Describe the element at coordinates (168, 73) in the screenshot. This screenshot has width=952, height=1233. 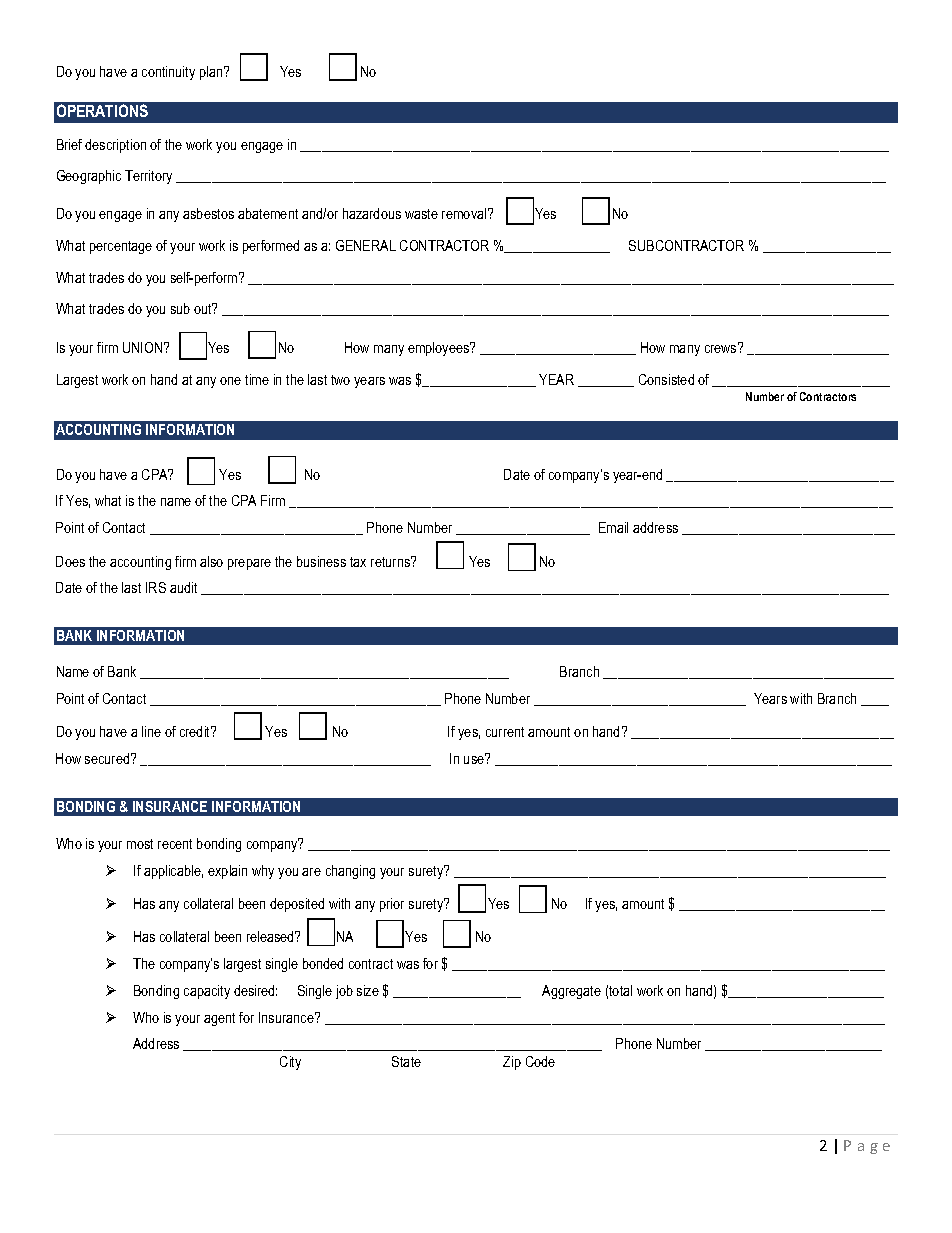
I see `continuity` at that location.
